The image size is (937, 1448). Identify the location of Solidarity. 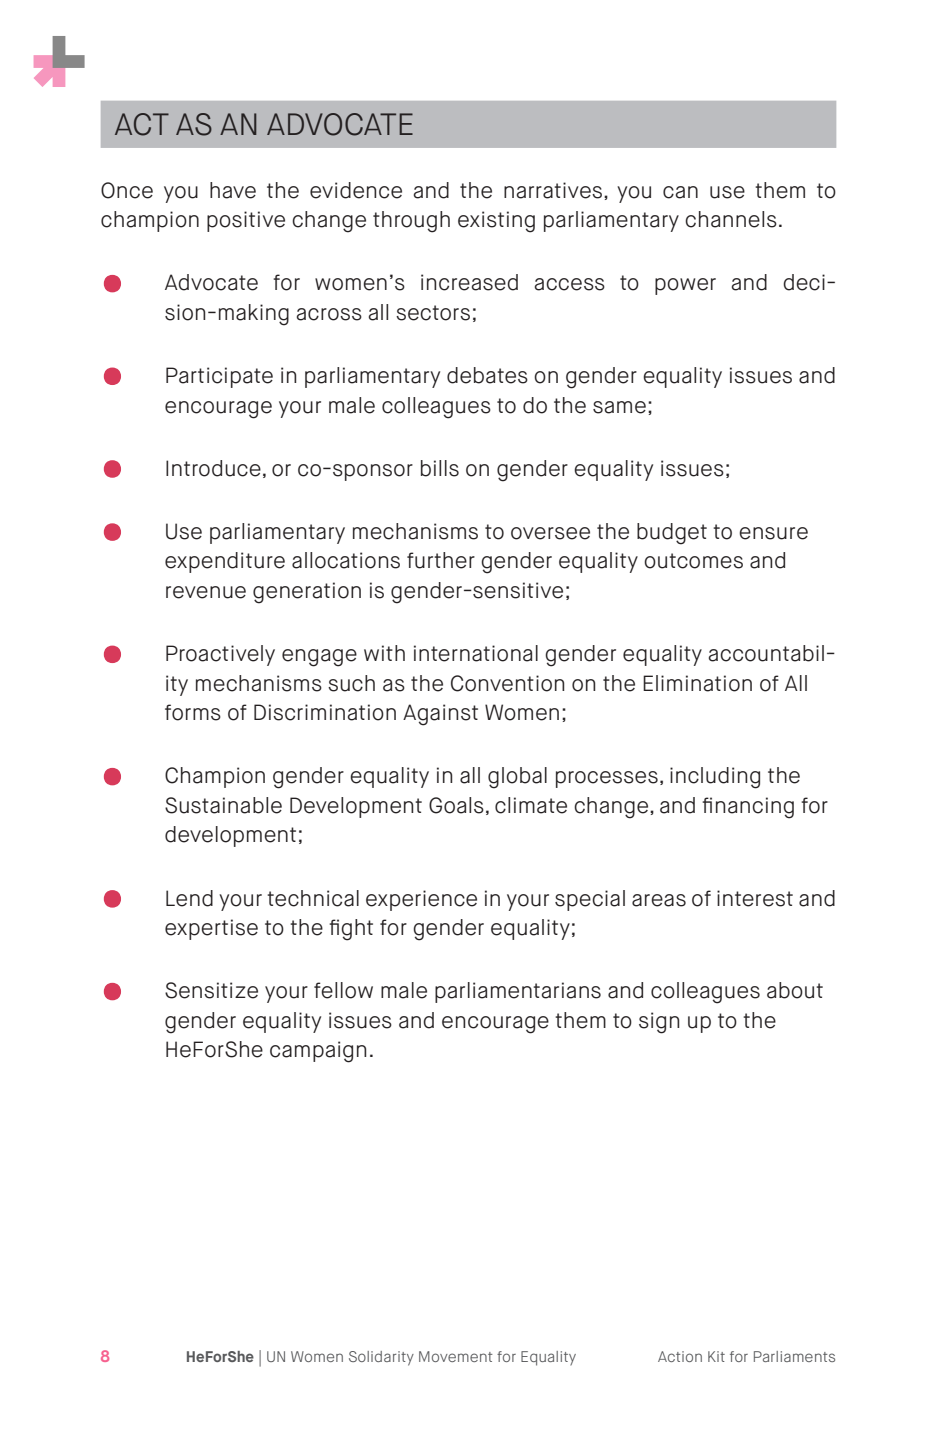
(381, 1358).
